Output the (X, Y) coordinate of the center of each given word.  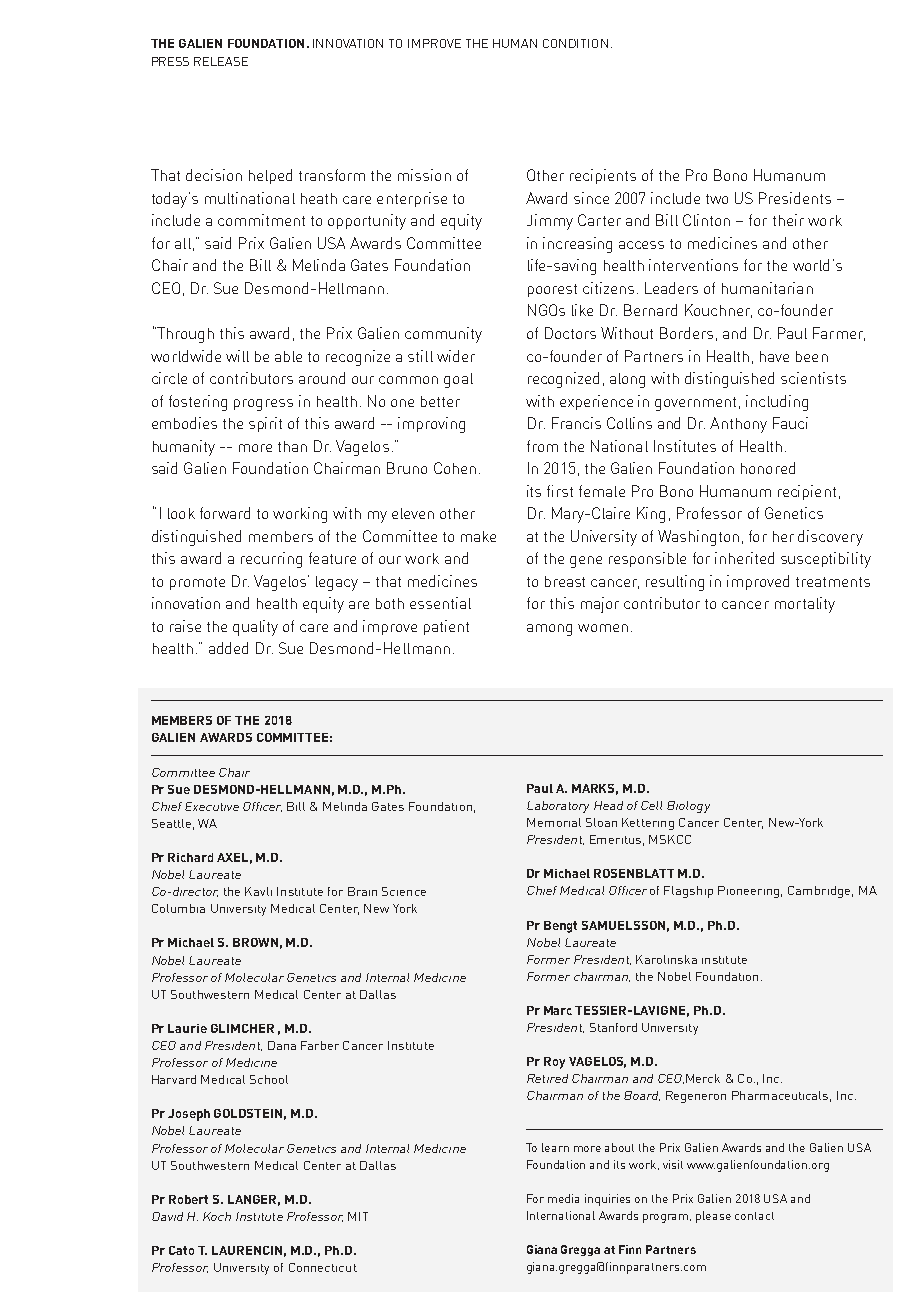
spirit (265, 424)
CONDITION (575, 43)
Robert (188, 1199)
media (563, 1198)
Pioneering (748, 892)
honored (768, 468)
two (717, 199)
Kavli (258, 891)
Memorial (554, 822)
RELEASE (221, 61)
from (542, 446)
